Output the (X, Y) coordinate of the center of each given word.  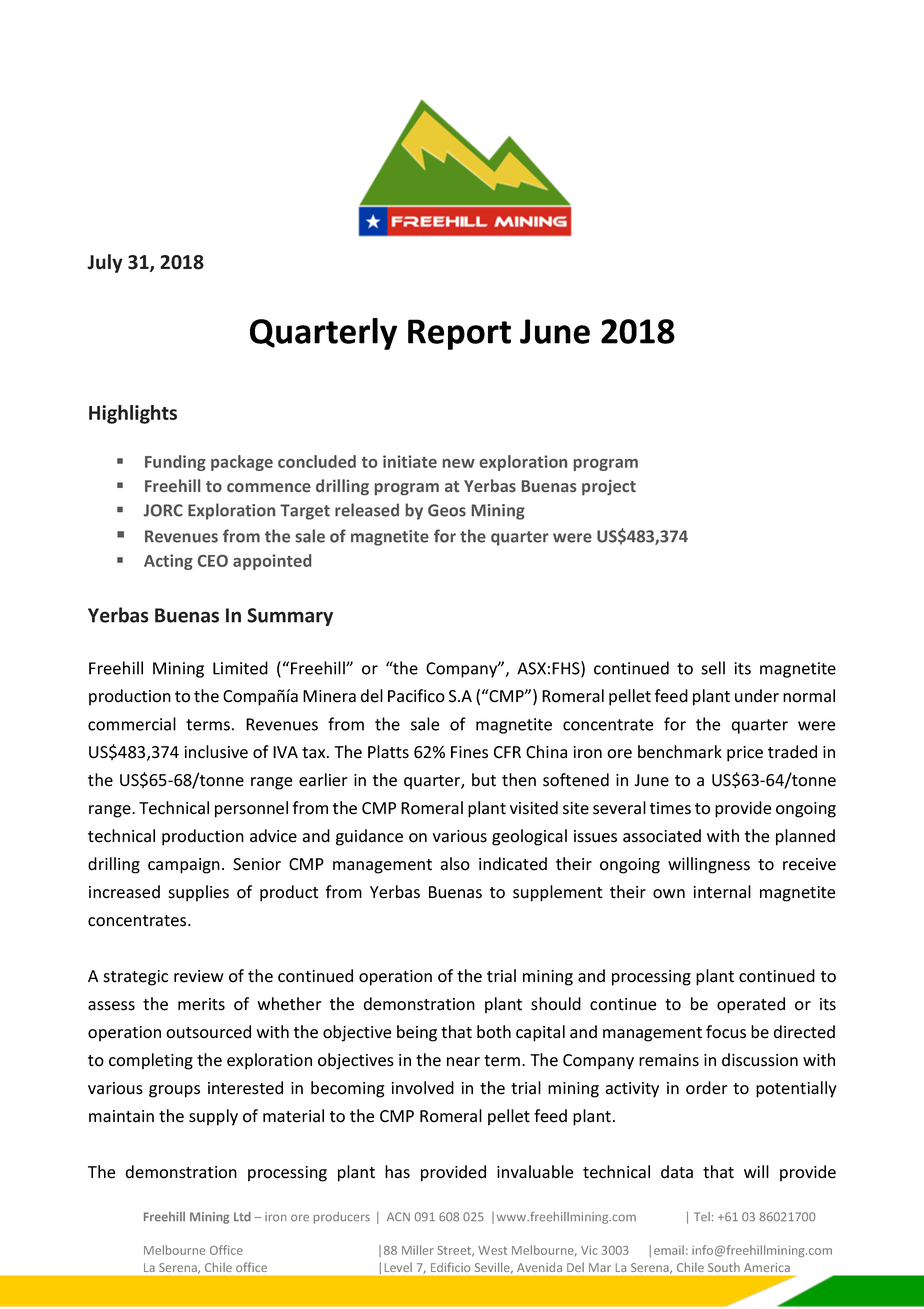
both (494, 1032)
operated (751, 1005)
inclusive (216, 752)
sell (713, 668)
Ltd (242, 1217)
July (105, 263)
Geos (447, 510)
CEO (213, 561)
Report (459, 334)
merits (201, 1004)
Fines (469, 752)
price (745, 754)
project (609, 487)
